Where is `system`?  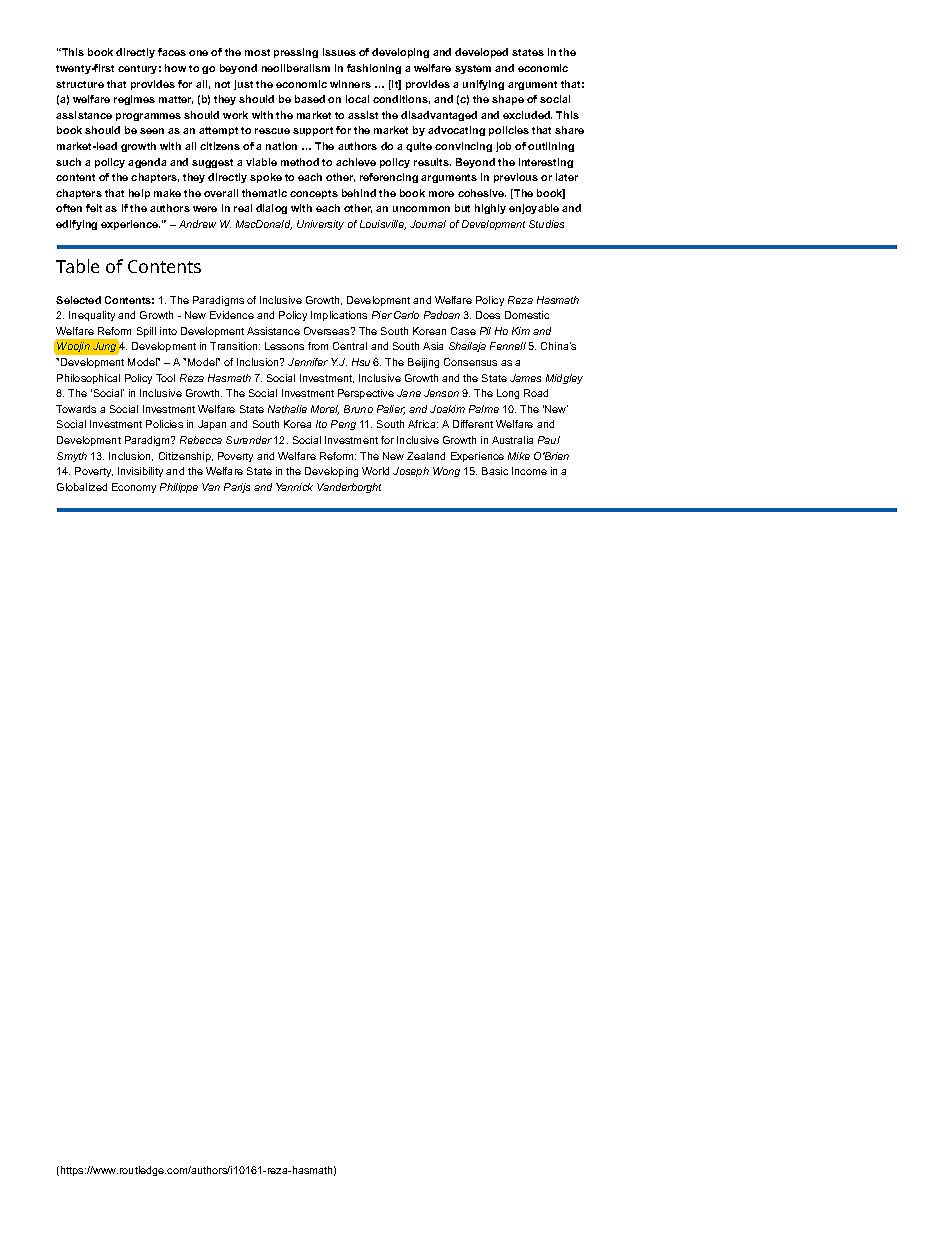 system is located at coordinates (473, 69).
